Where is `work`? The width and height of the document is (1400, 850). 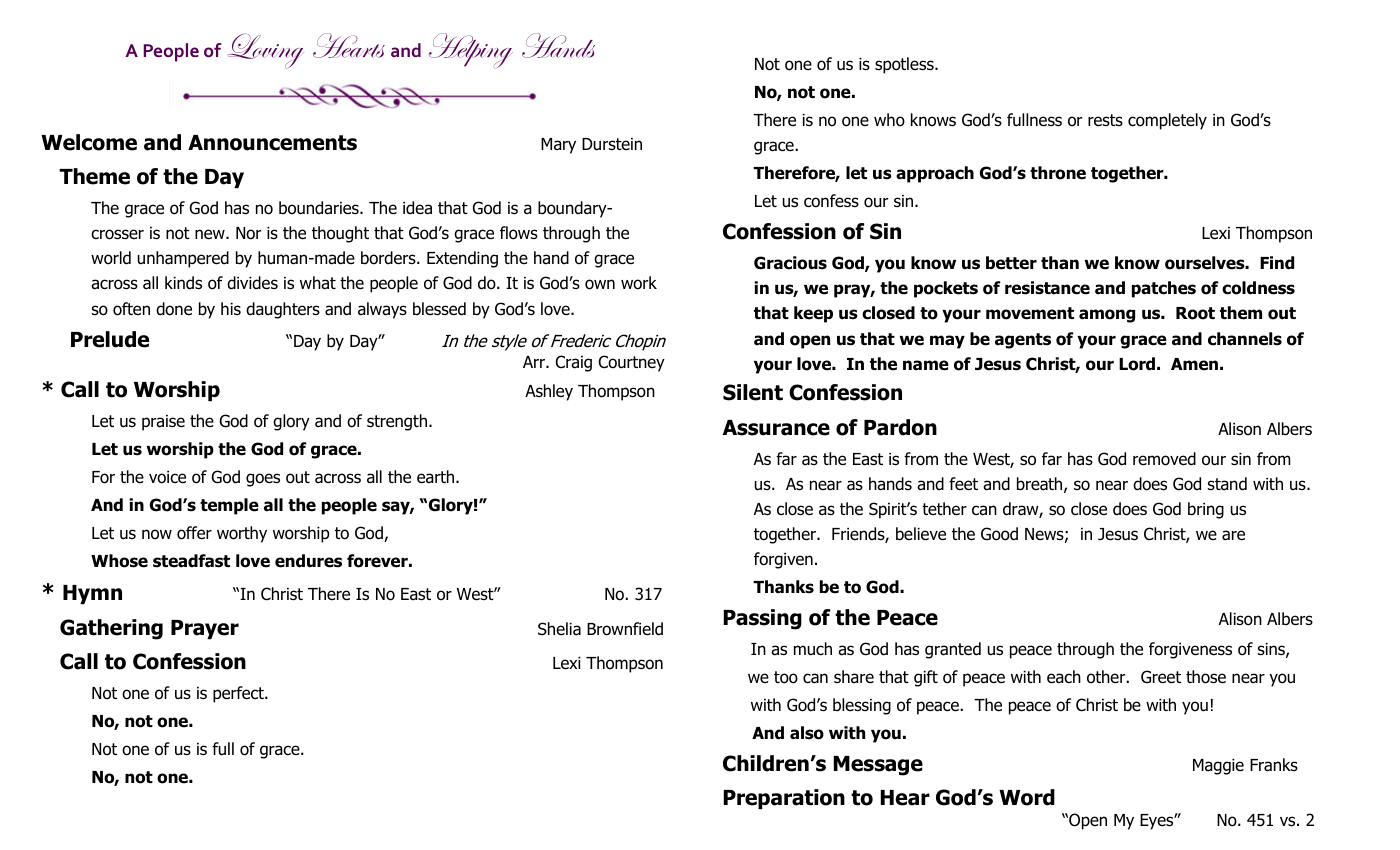 work is located at coordinates (639, 283).
